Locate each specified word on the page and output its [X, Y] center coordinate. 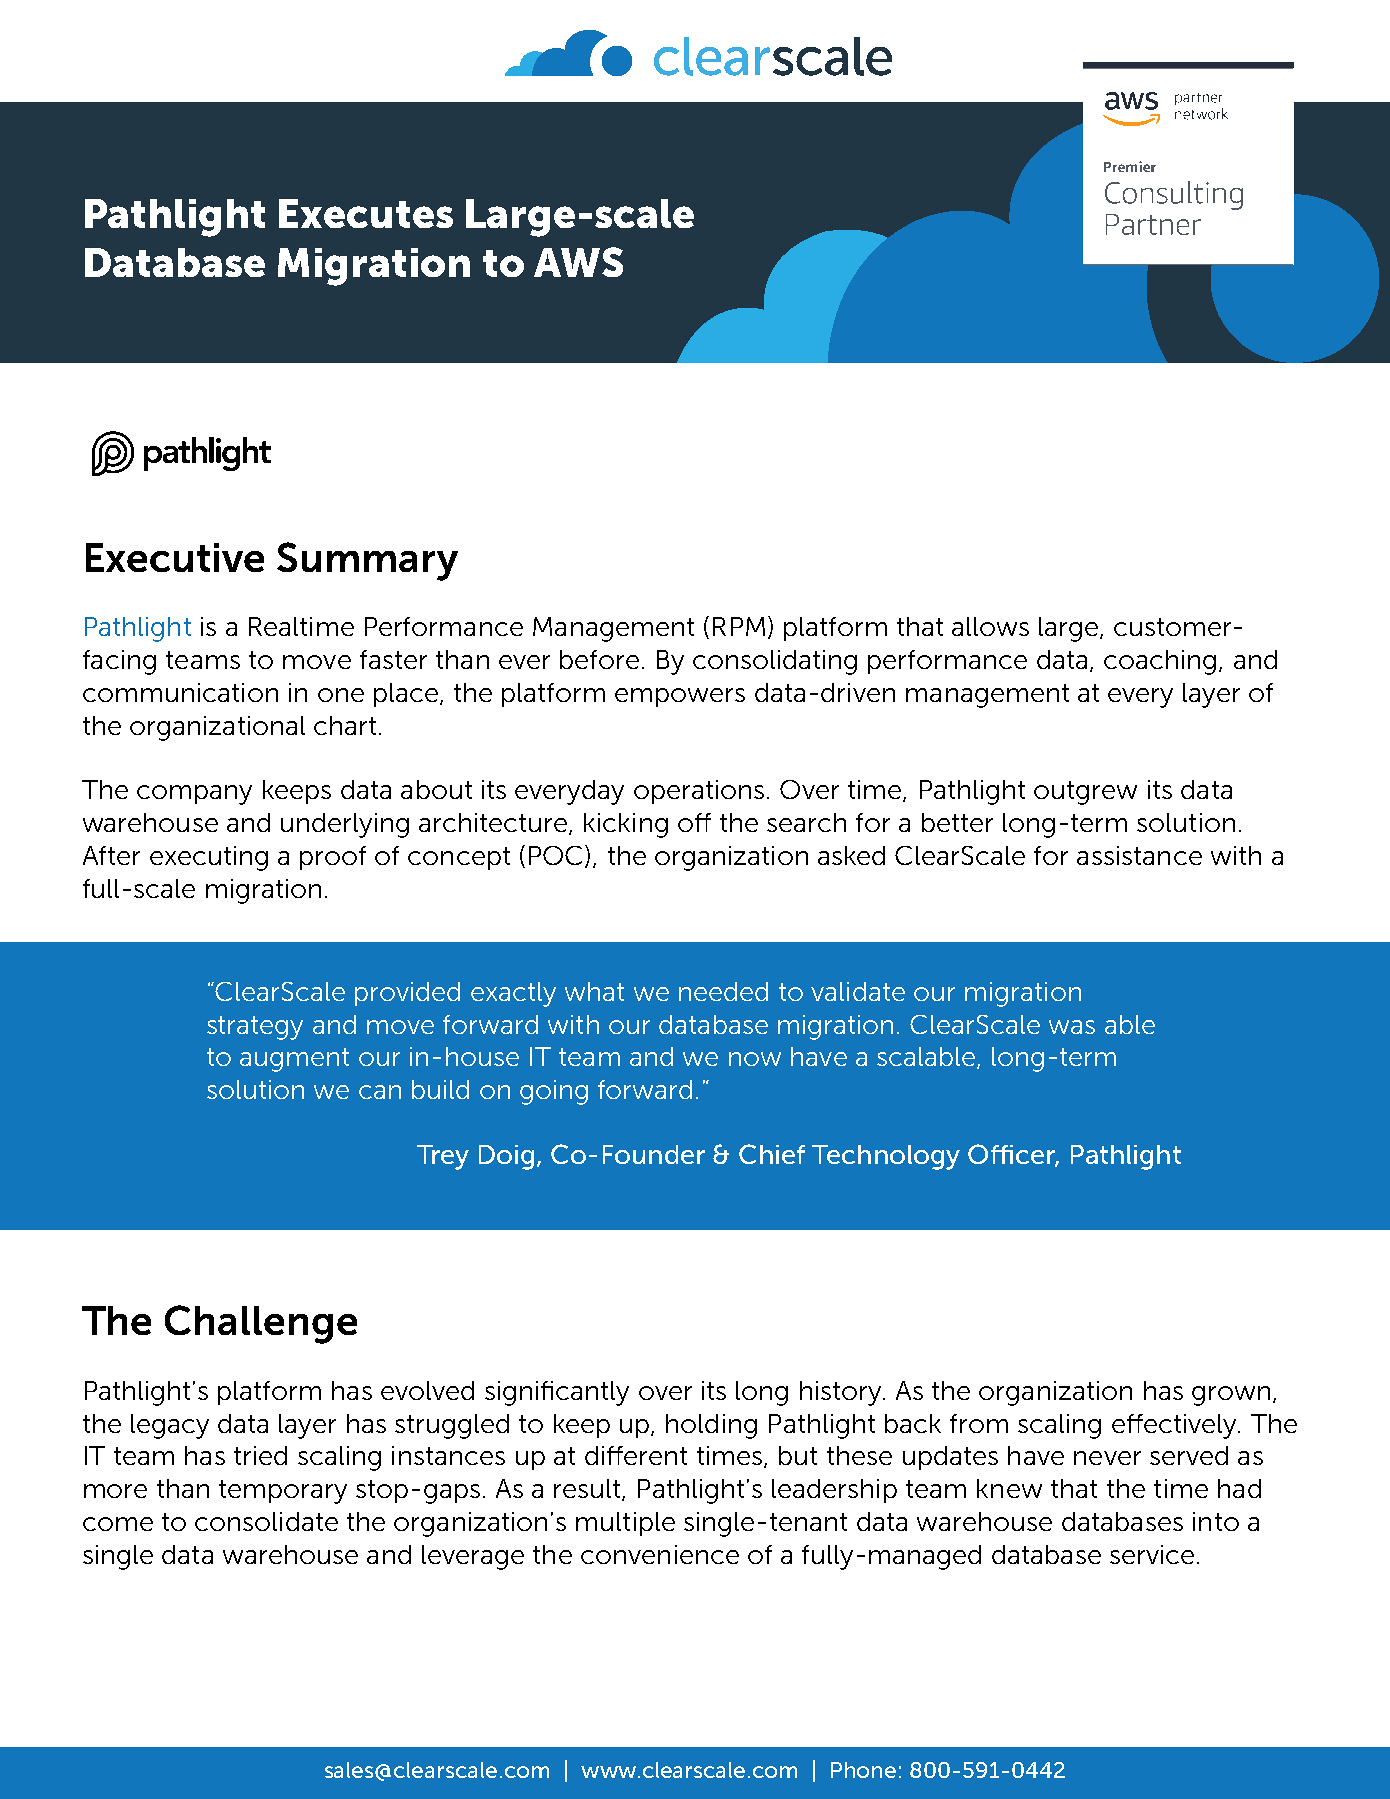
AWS [578, 262]
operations [699, 792]
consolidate [266, 1521]
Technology [886, 1157]
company [194, 795]
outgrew [1085, 793]
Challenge [261, 1324]
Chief [772, 1154]
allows [990, 626]
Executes [366, 213]
